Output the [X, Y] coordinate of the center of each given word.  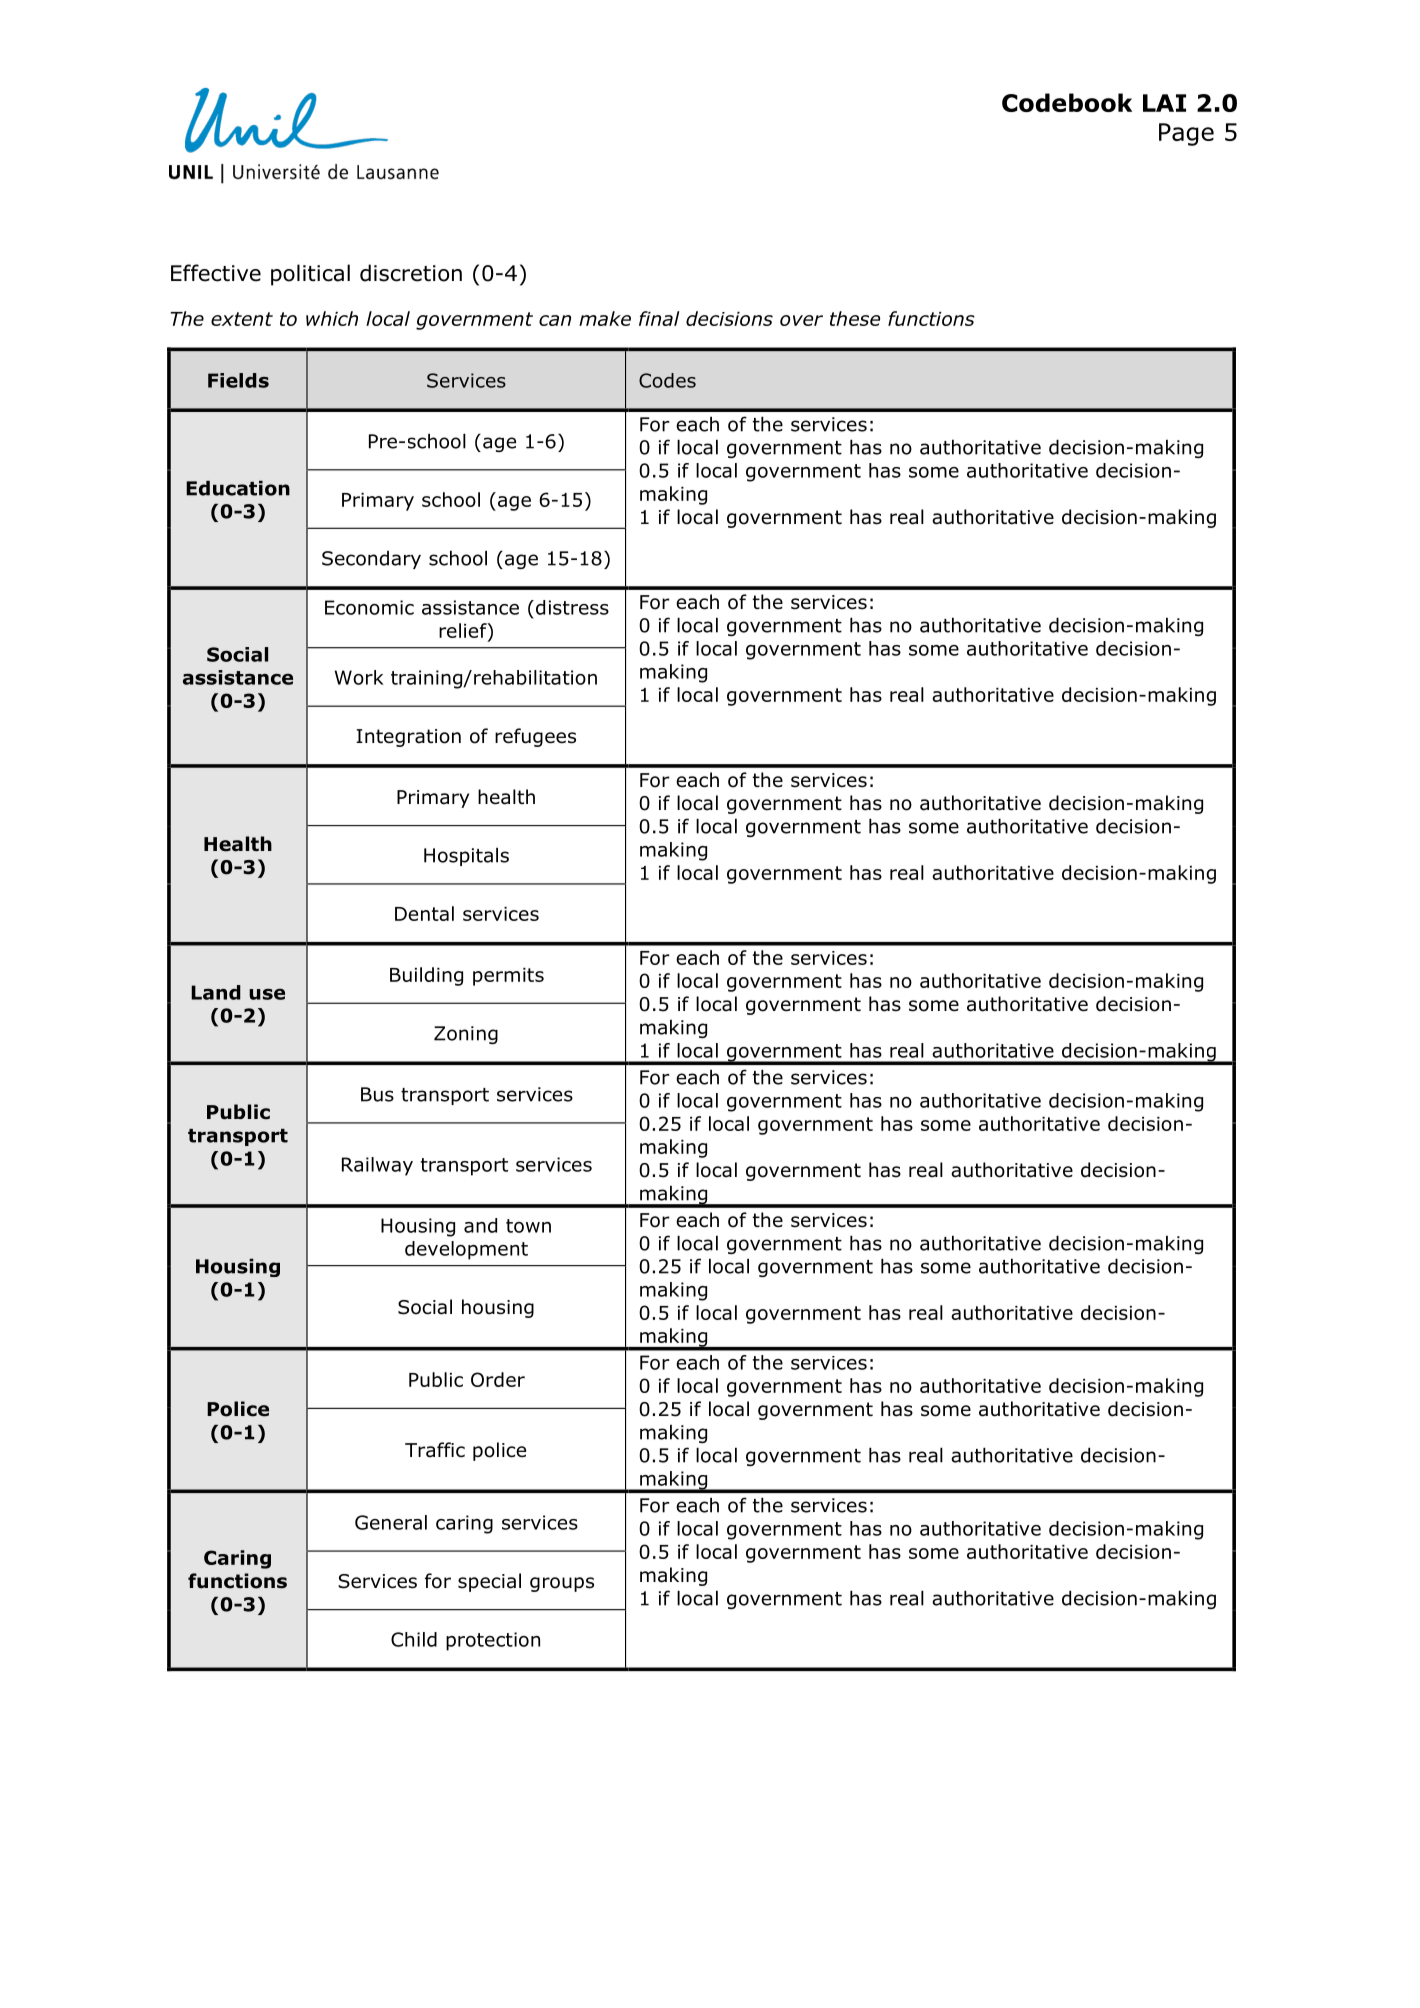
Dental [424, 913]
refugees [535, 737]
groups [562, 1584]
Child [414, 1639]
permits [508, 977]
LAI [1164, 103]
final [659, 318]
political [310, 275]
